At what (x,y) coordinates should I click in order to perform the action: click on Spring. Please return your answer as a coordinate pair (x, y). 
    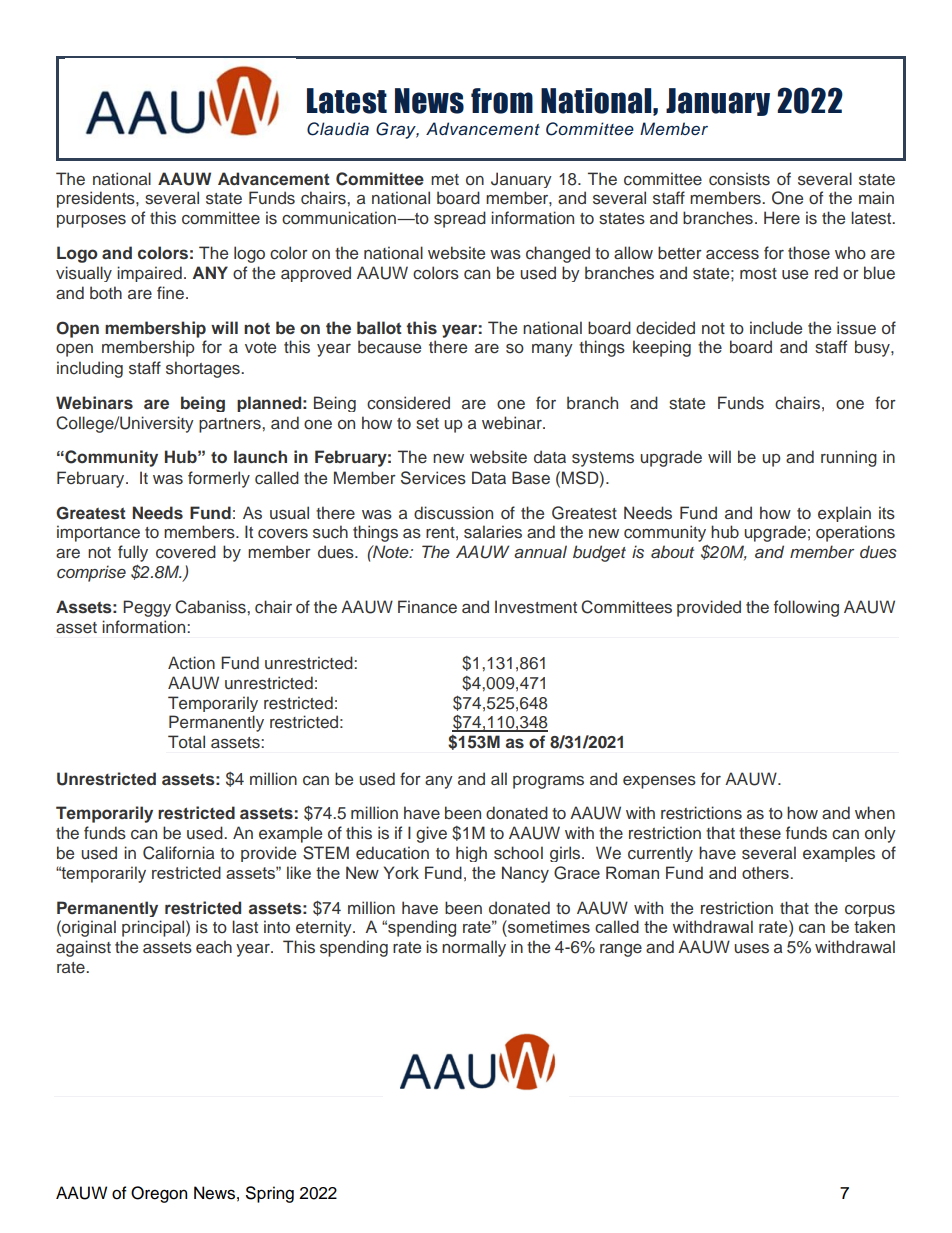
    Looking at the image, I should click on (270, 1194).
